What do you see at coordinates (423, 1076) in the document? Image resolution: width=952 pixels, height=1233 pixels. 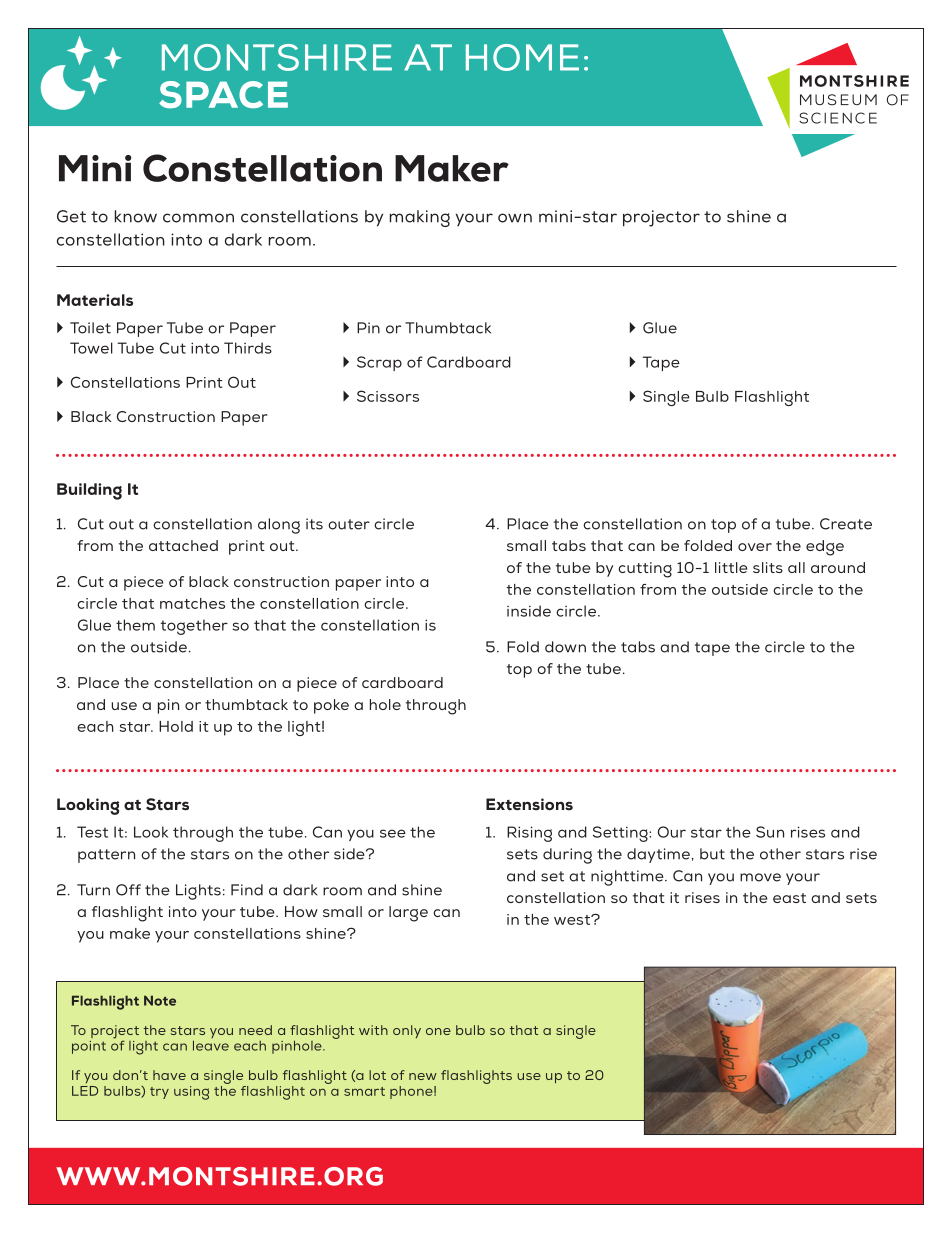 I see `new` at bounding box center [423, 1076].
